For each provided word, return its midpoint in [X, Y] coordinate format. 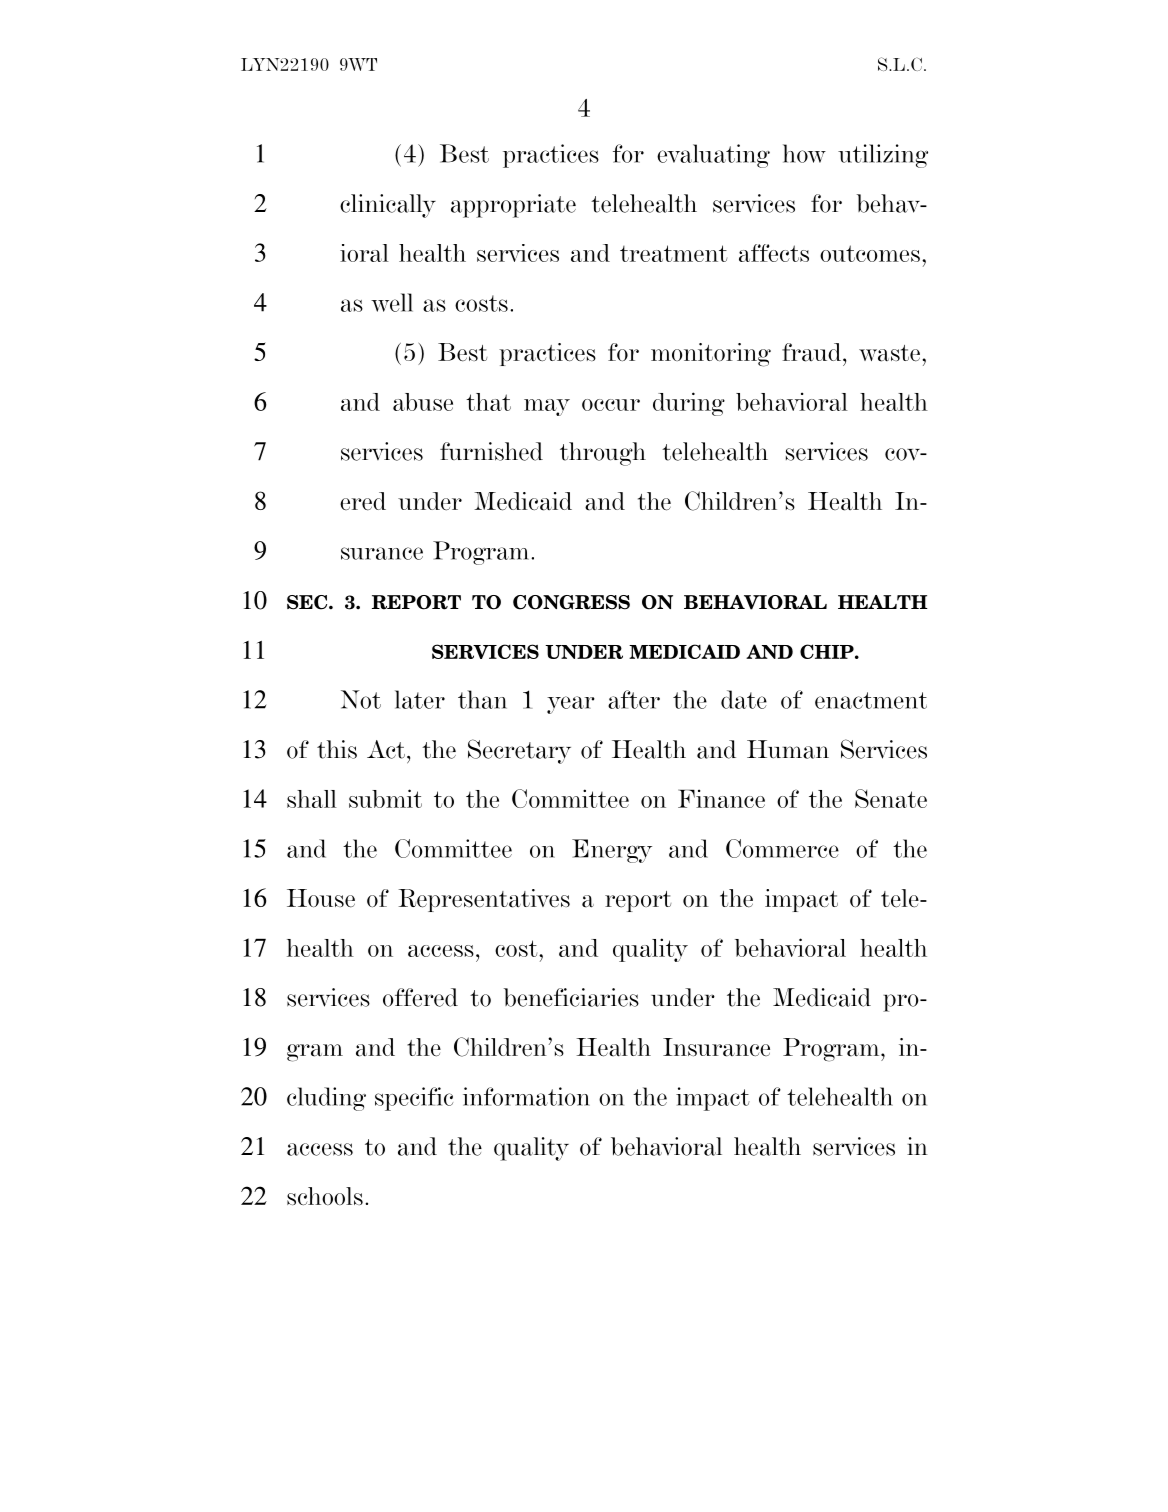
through [603, 454]
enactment [871, 700]
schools [325, 1196]
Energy [612, 851]
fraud [813, 352]
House [321, 898]
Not [361, 699]
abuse [423, 402]
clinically [388, 206]
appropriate [513, 206]
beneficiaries [571, 997]
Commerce [782, 848]
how [804, 153]
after [634, 699]
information [526, 1096]
